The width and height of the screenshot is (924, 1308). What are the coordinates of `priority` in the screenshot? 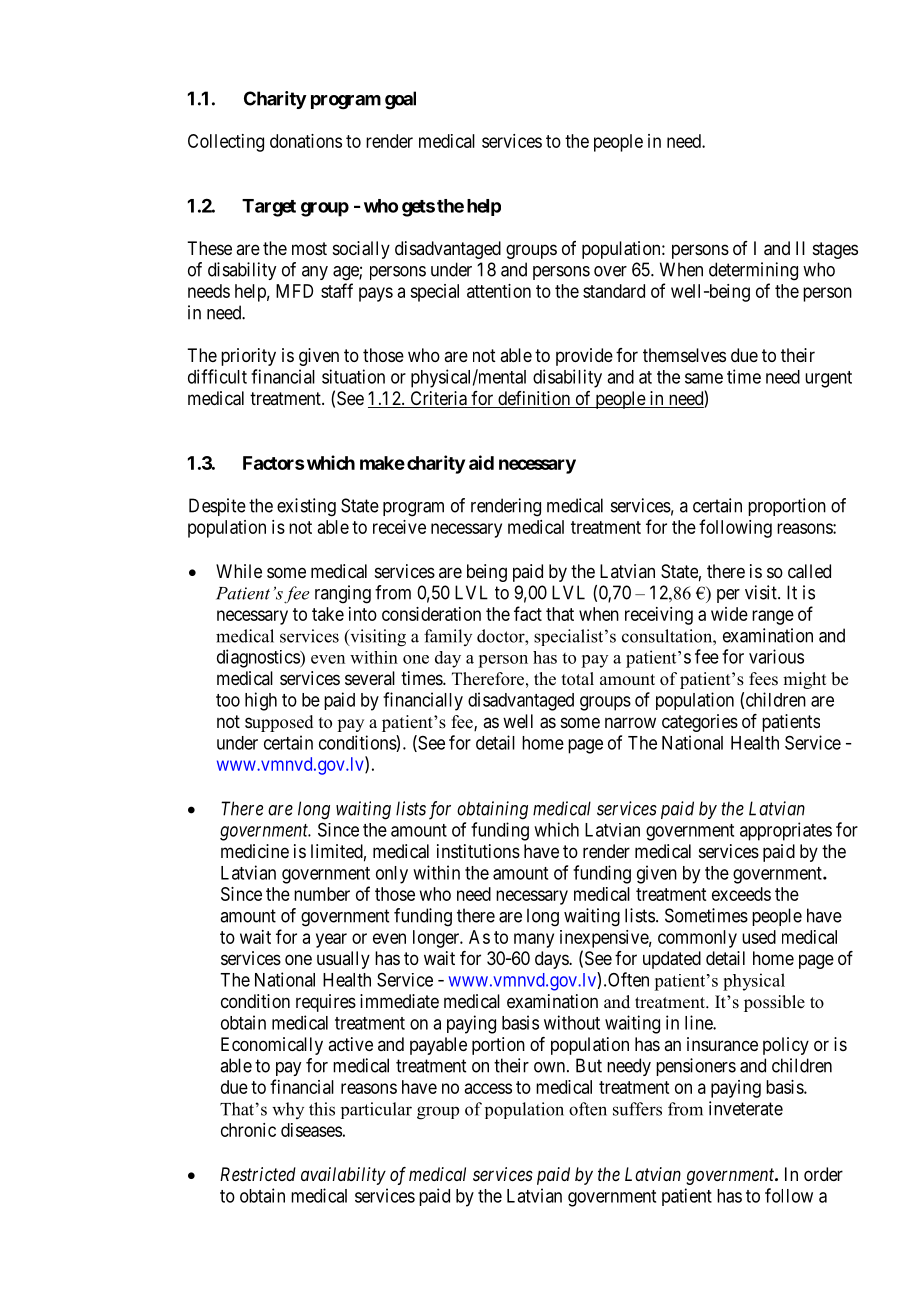 It's located at (248, 357).
